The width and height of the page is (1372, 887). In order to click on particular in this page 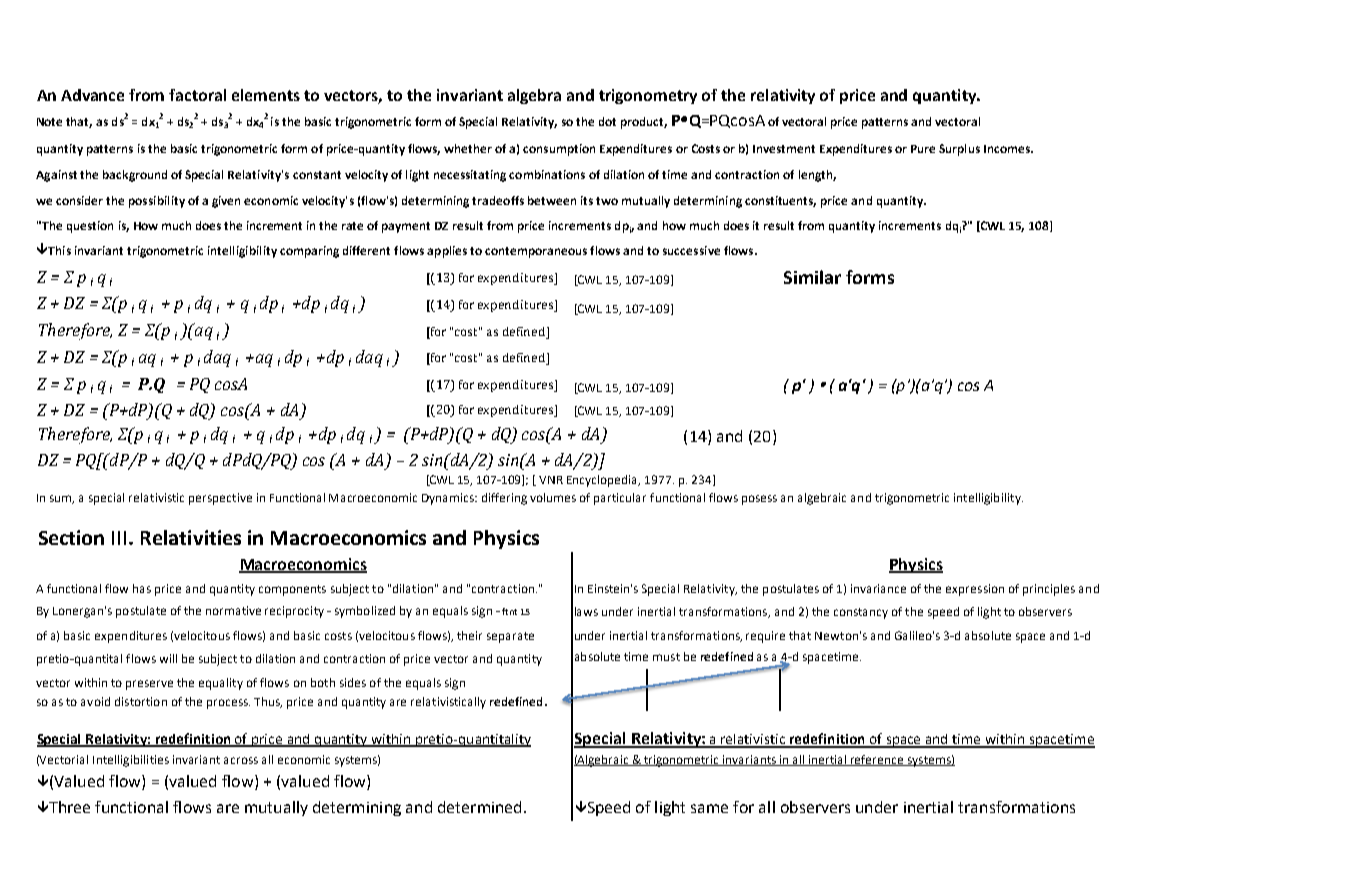, I will do `click(620, 499)`.
